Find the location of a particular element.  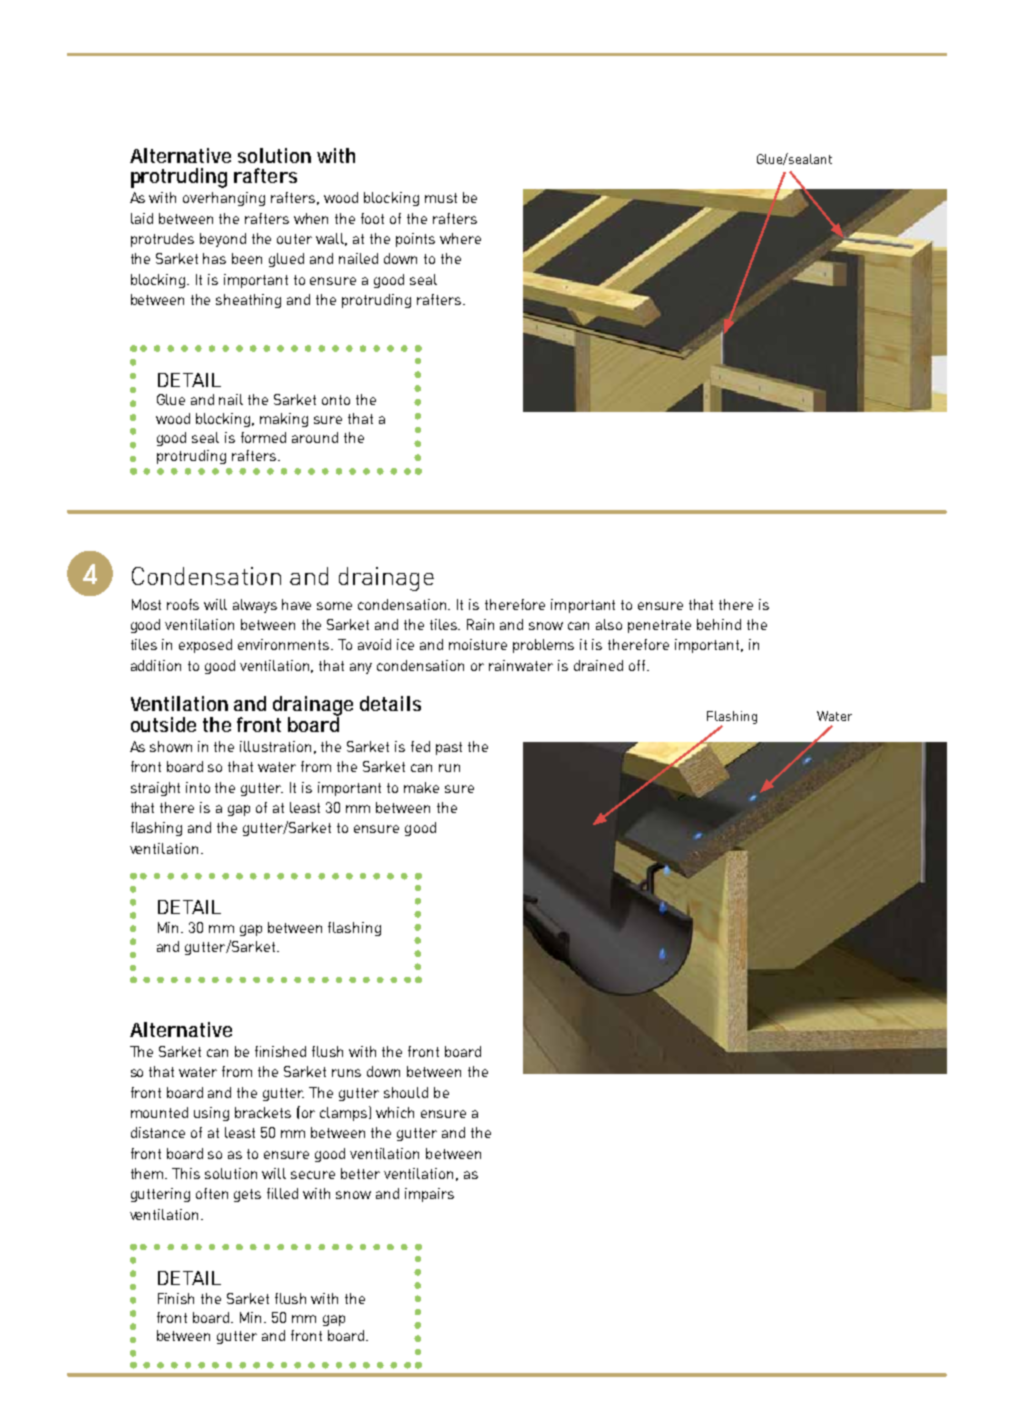

where is located at coordinates (460, 238).
